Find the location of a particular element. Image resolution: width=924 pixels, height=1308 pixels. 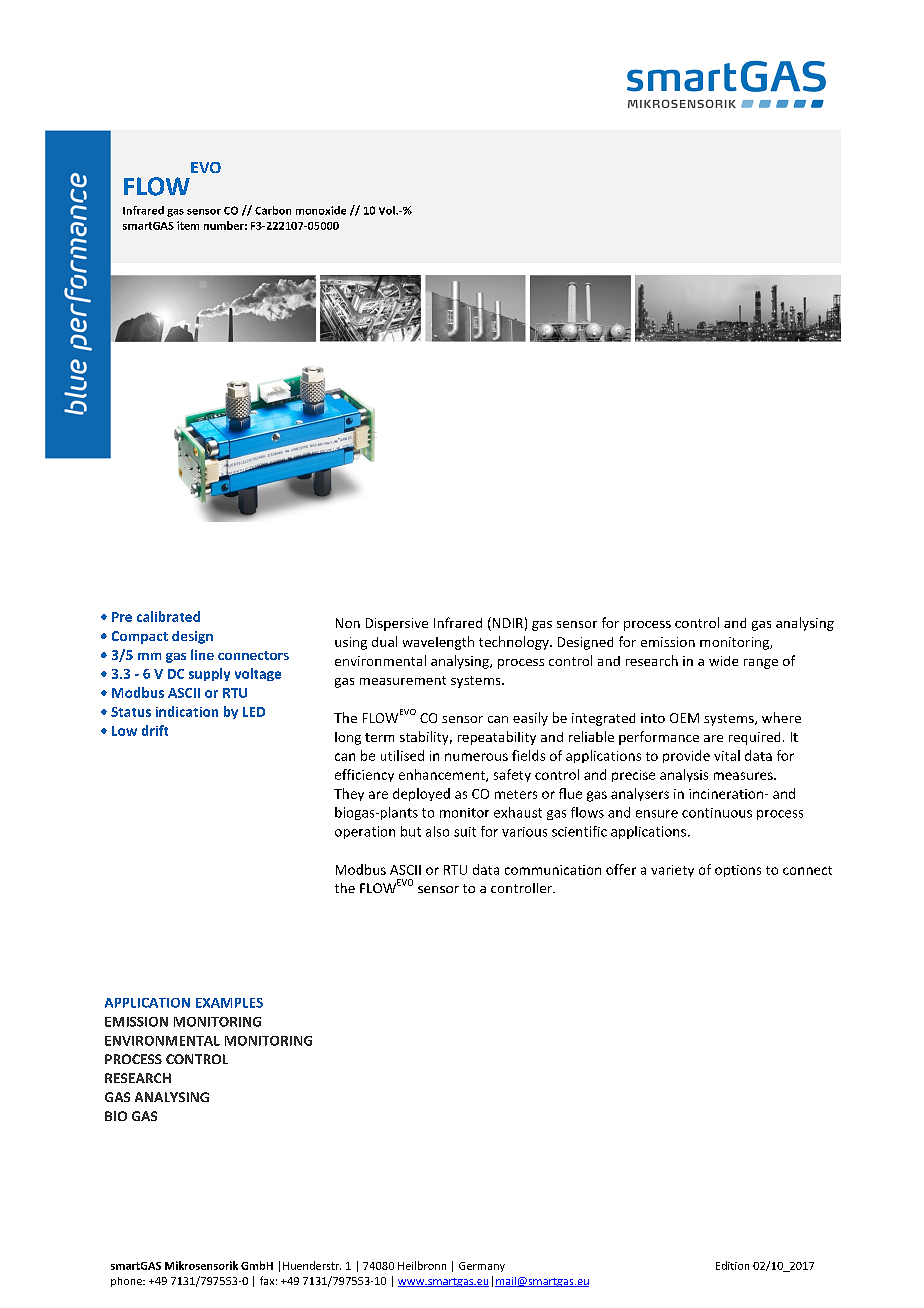

NDIR is located at coordinates (506, 624).
